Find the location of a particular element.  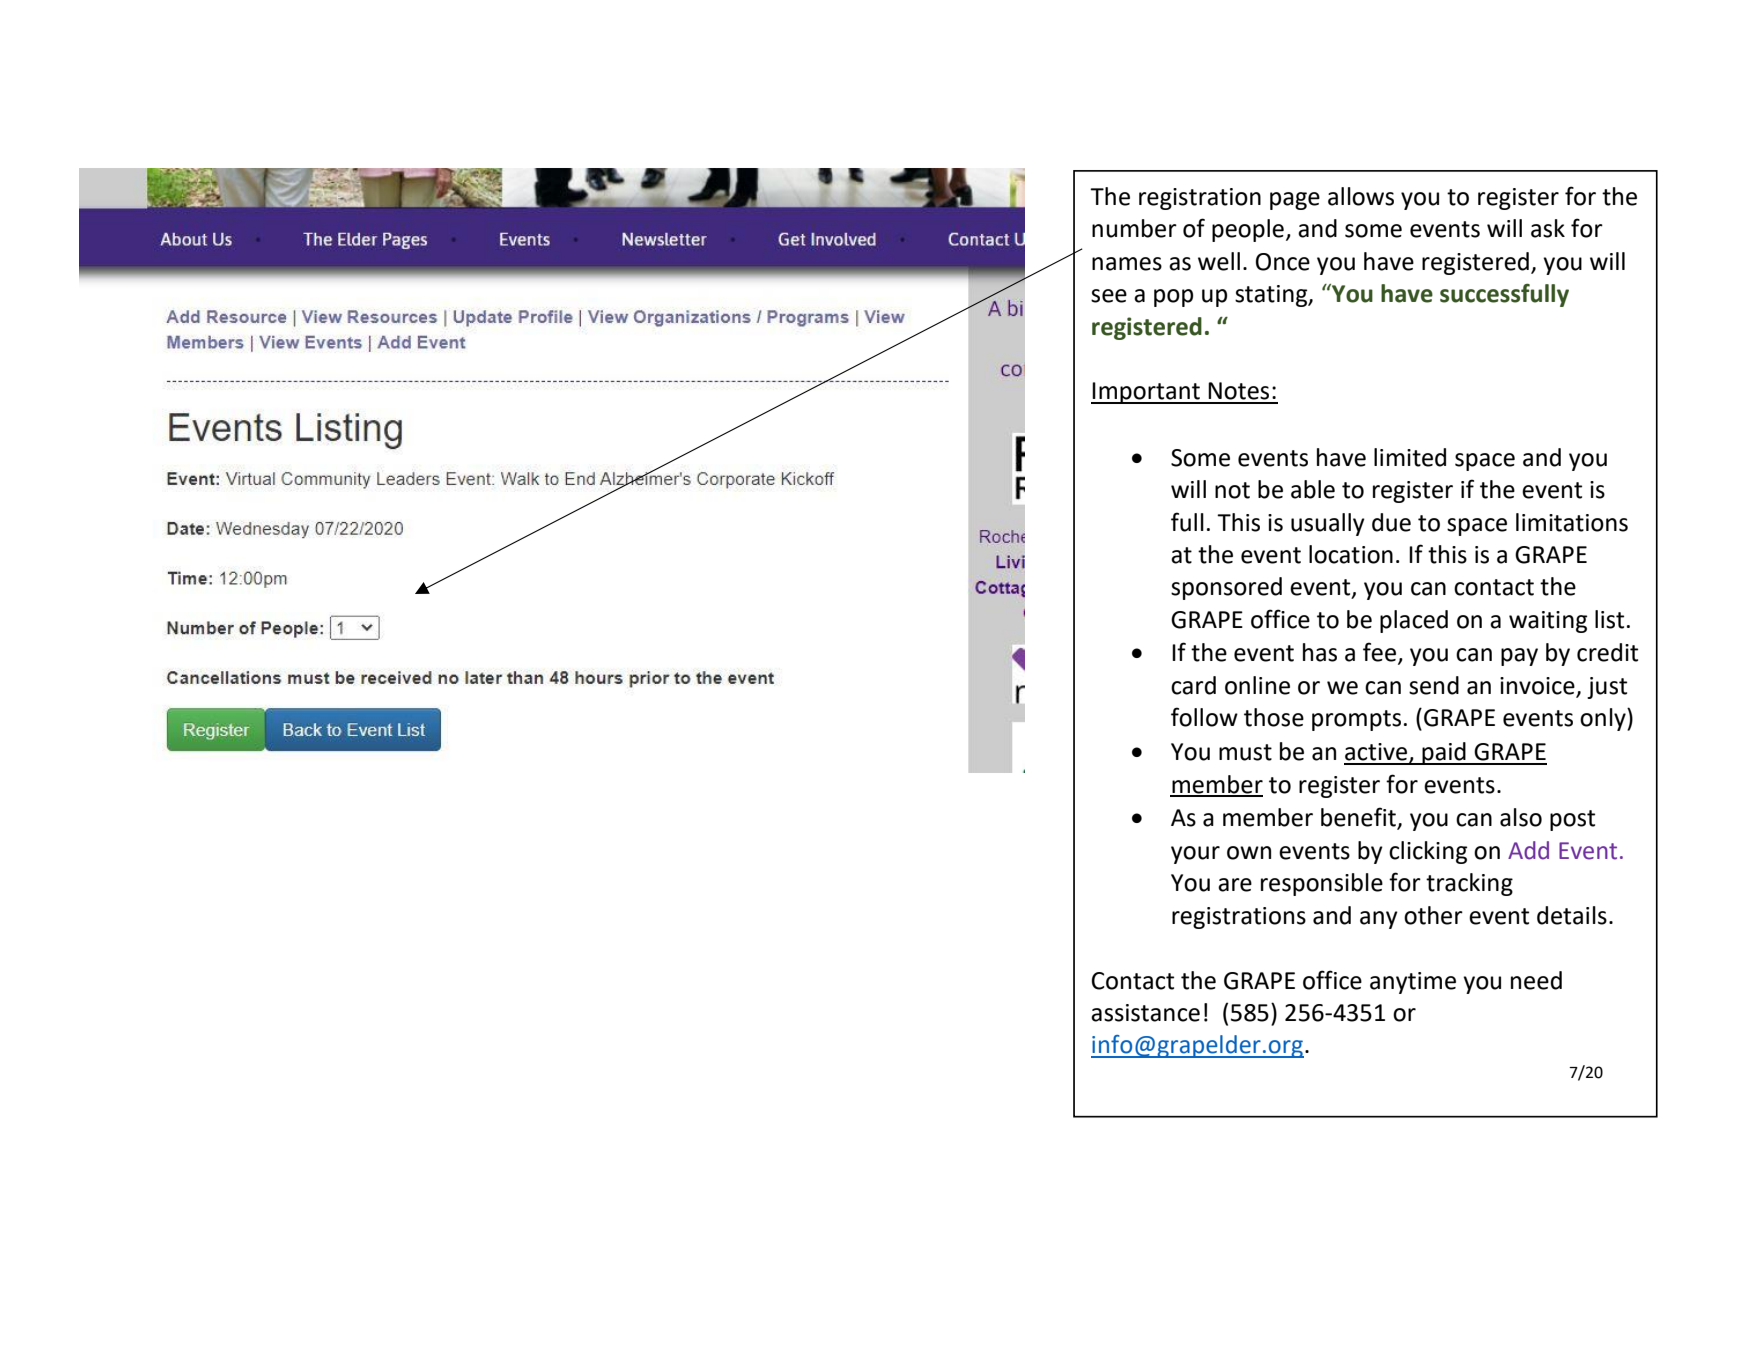

Important is located at coordinates (1146, 393).
